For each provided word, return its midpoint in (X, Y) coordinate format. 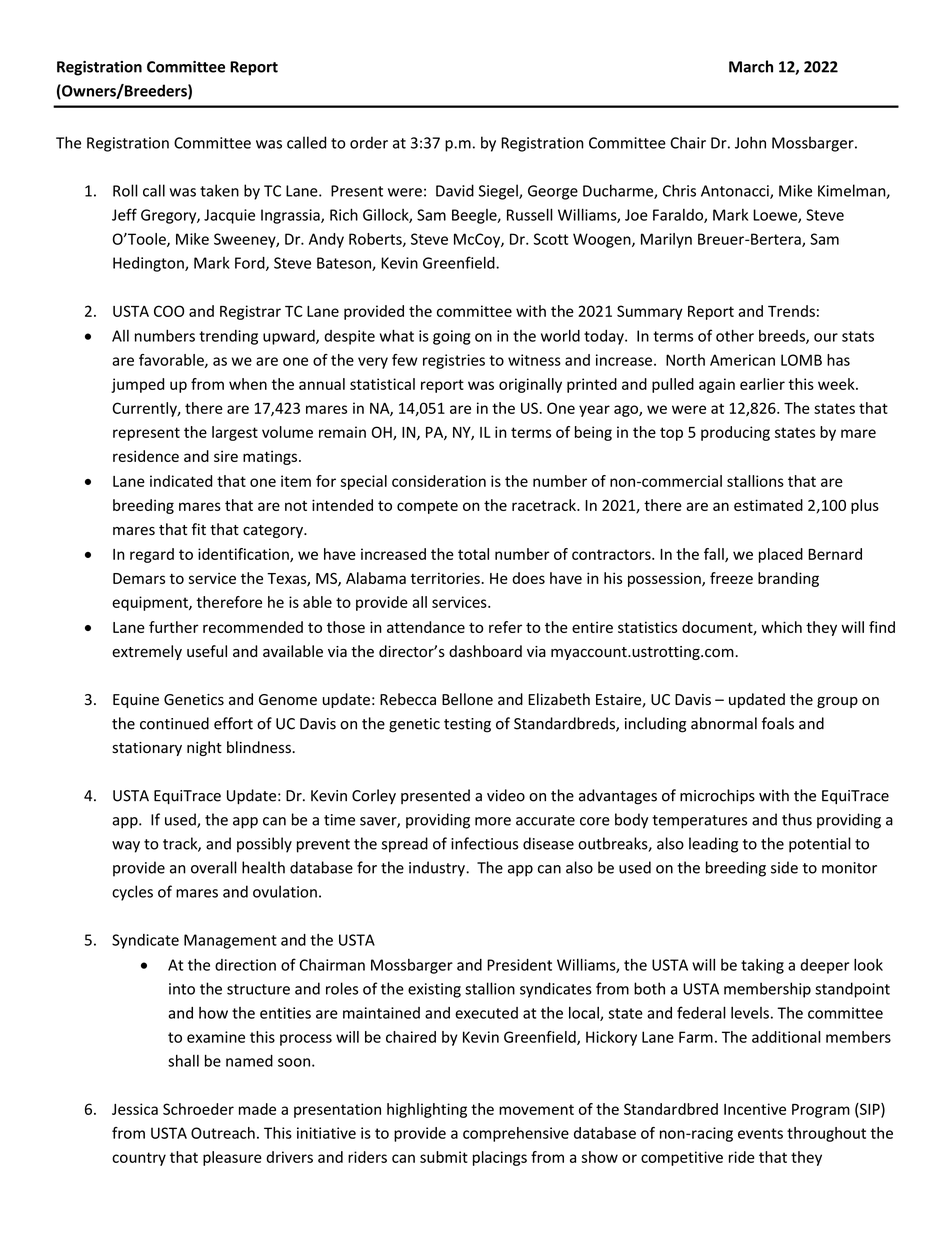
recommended (253, 627)
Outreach (223, 1133)
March (751, 66)
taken (219, 190)
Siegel (499, 192)
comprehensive (516, 1134)
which (781, 627)
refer (505, 627)
